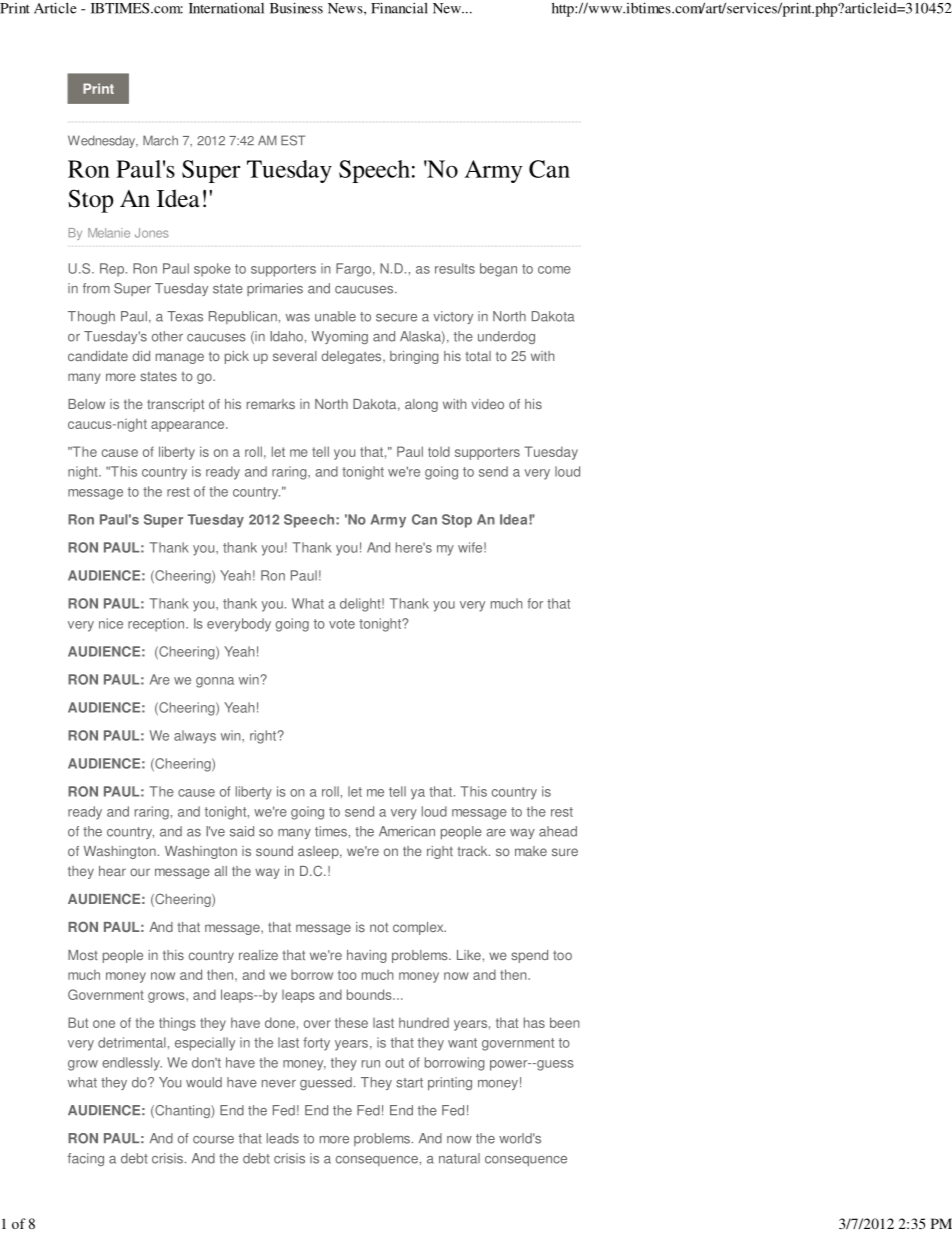  I want to click on reception, so click(157, 625).
